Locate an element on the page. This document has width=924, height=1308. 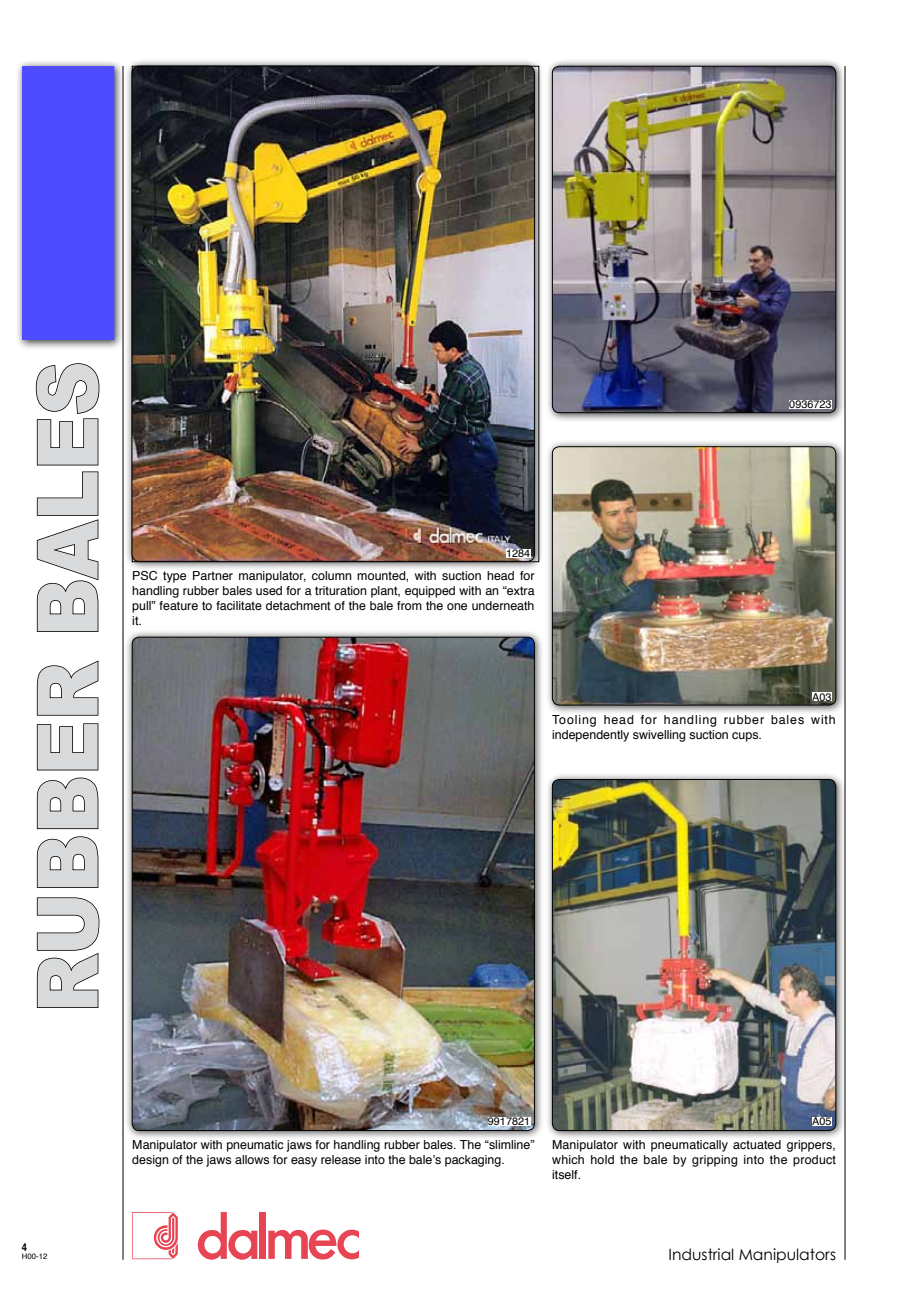
allows is located at coordinates (252, 1159).
